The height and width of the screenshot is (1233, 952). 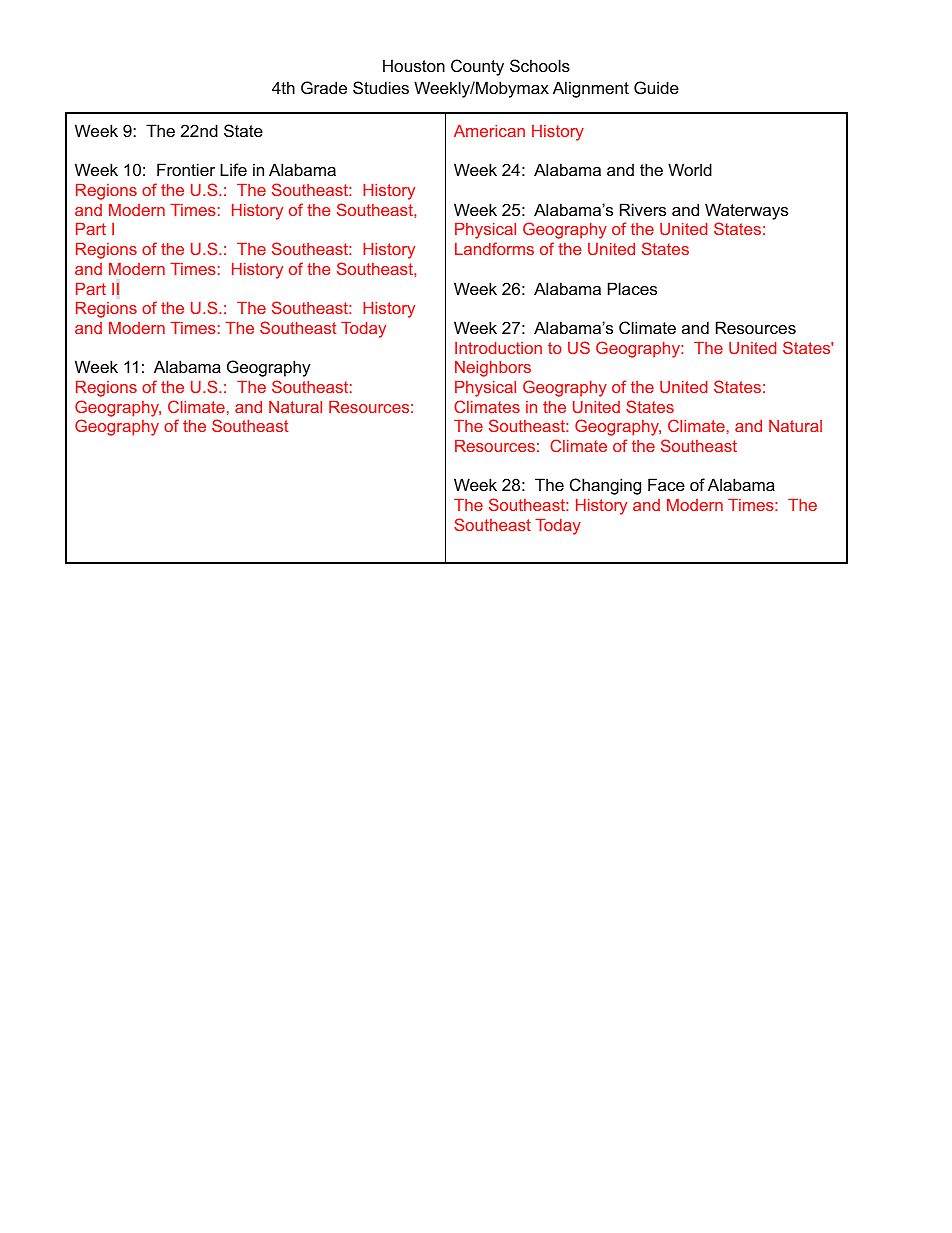 I want to click on Face, so click(x=666, y=484).
